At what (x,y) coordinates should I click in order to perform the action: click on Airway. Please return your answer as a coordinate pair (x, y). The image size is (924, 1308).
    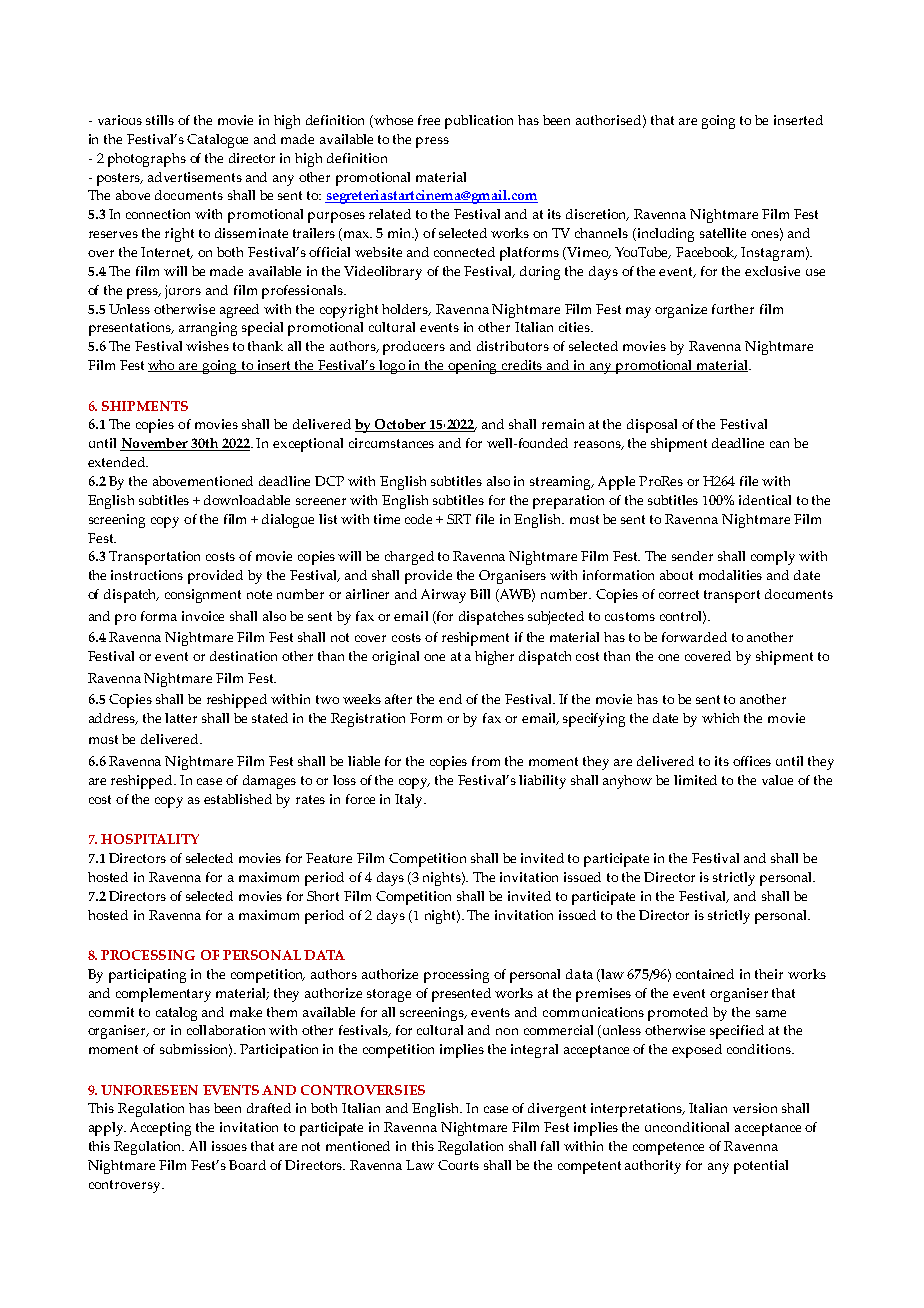
    Looking at the image, I should click on (443, 596).
